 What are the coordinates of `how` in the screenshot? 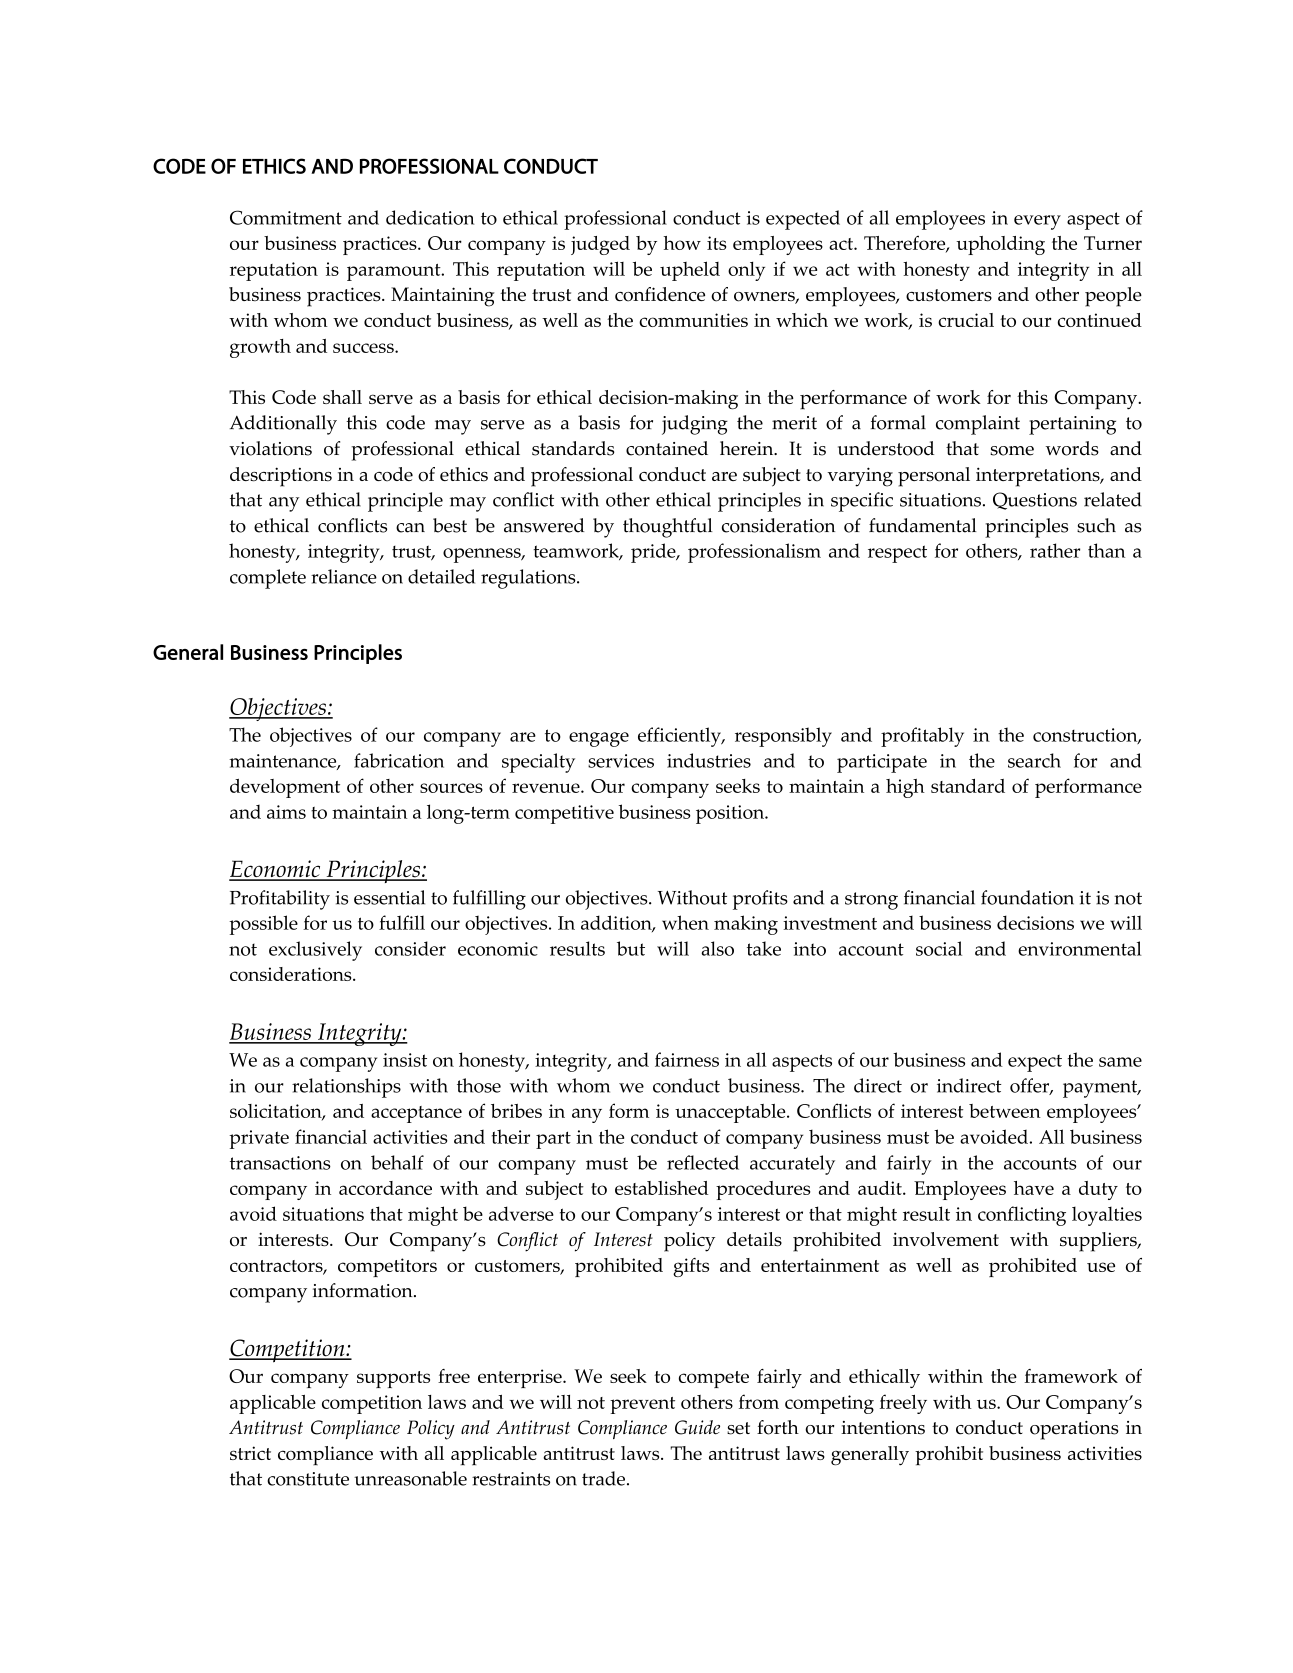 It's located at (682, 243).
